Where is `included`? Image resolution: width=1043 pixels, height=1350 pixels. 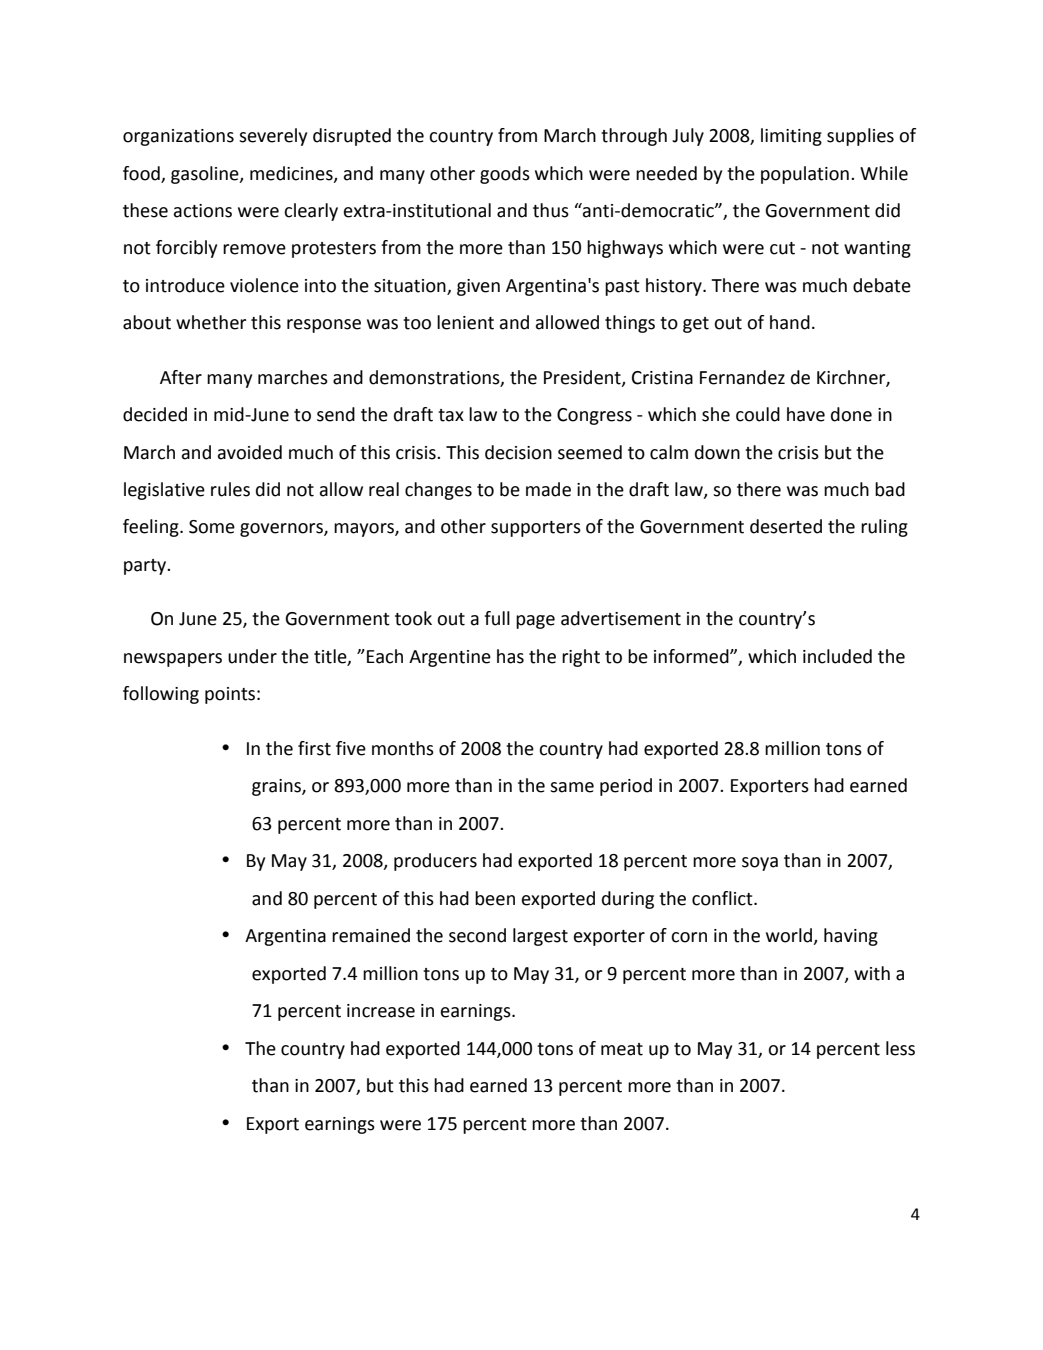
included is located at coordinates (837, 656).
